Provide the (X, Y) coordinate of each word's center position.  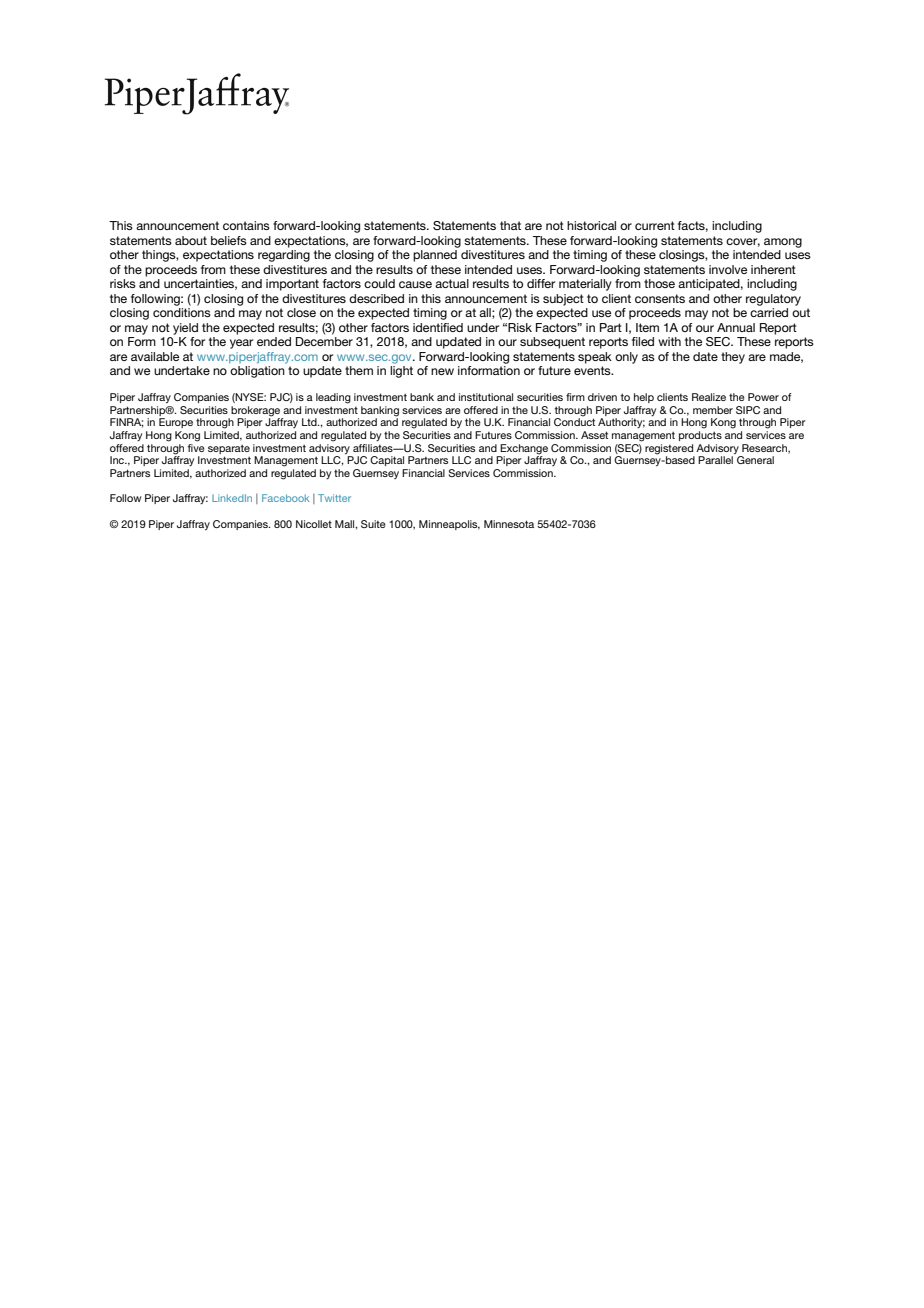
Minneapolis (449, 525)
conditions (182, 312)
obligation (257, 372)
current (655, 225)
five (196, 446)
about (191, 240)
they (733, 358)
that (510, 225)
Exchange (524, 449)
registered (669, 449)
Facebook (285, 498)
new (442, 371)
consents (660, 298)
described (376, 298)
